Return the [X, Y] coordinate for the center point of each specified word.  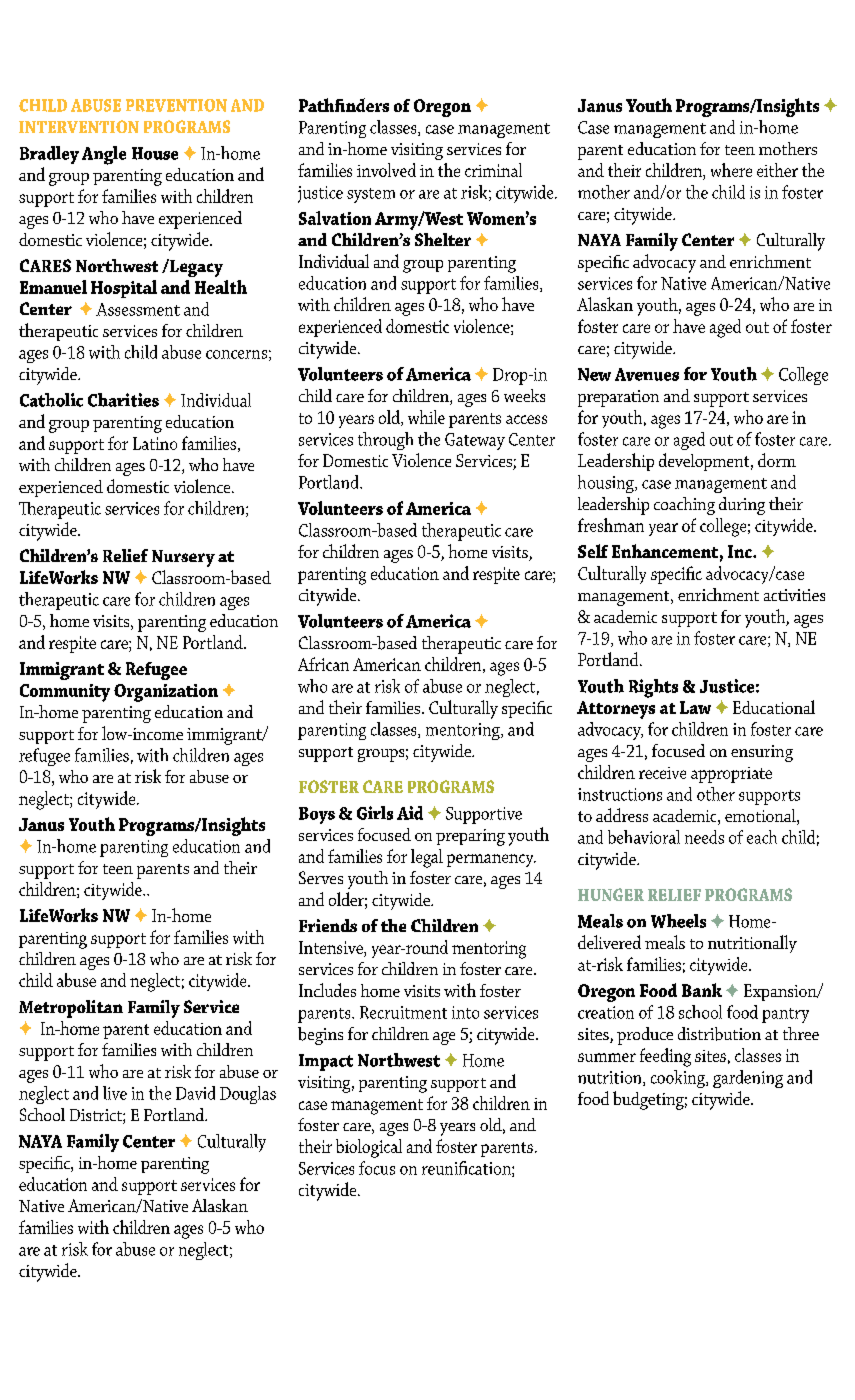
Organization [166, 693]
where [731, 170]
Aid [410, 813]
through [385, 441]
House [155, 153]
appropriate [731, 775]
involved [386, 170]
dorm [777, 460]
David [195, 1093]
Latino [155, 443]
